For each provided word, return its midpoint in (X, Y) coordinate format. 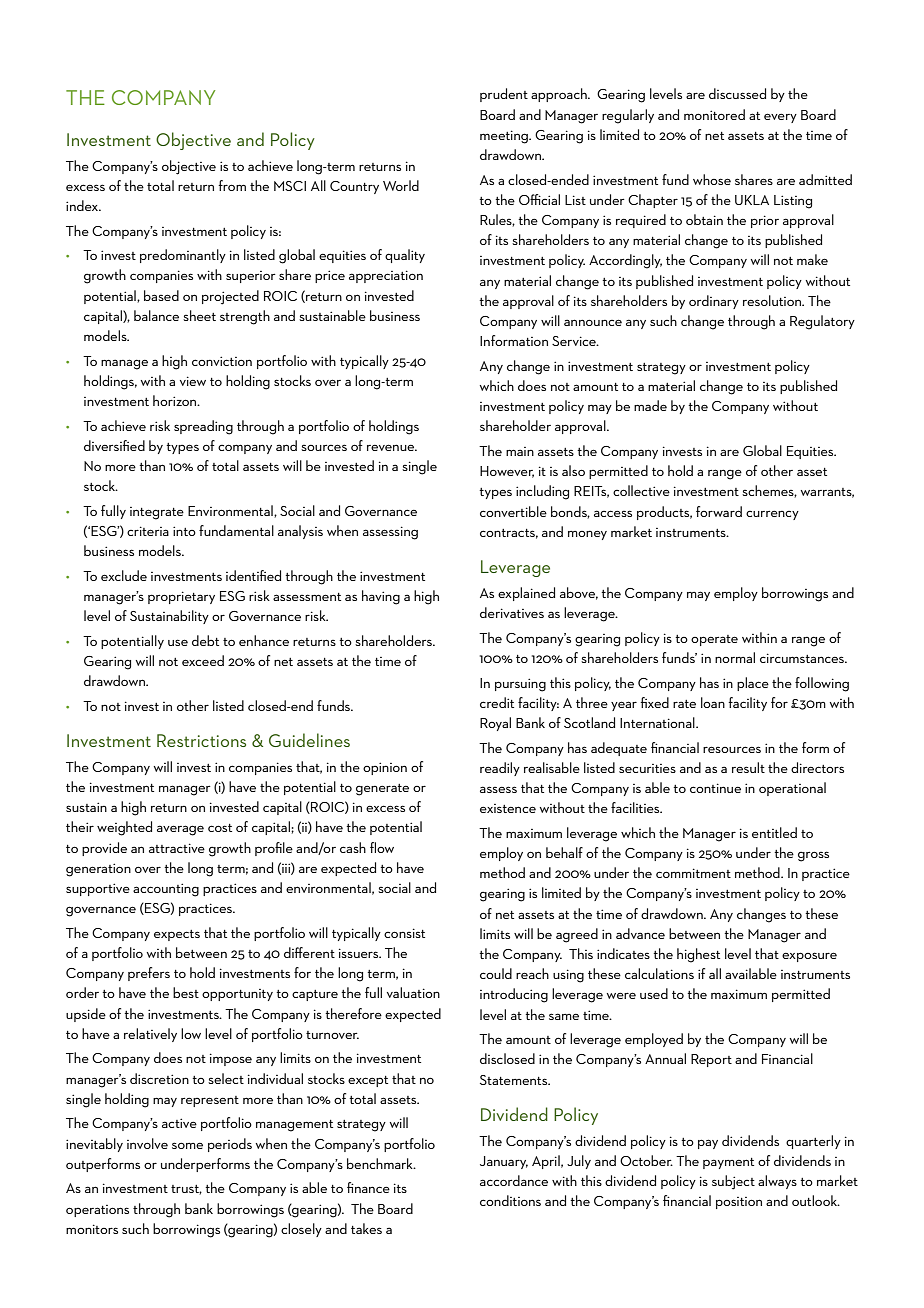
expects (177, 935)
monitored (714, 114)
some (187, 1145)
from (232, 185)
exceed (203, 660)
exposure (809, 957)
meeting (505, 137)
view (193, 381)
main (520, 451)
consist (404, 933)
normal (735, 657)
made (650, 405)
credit (497, 702)
